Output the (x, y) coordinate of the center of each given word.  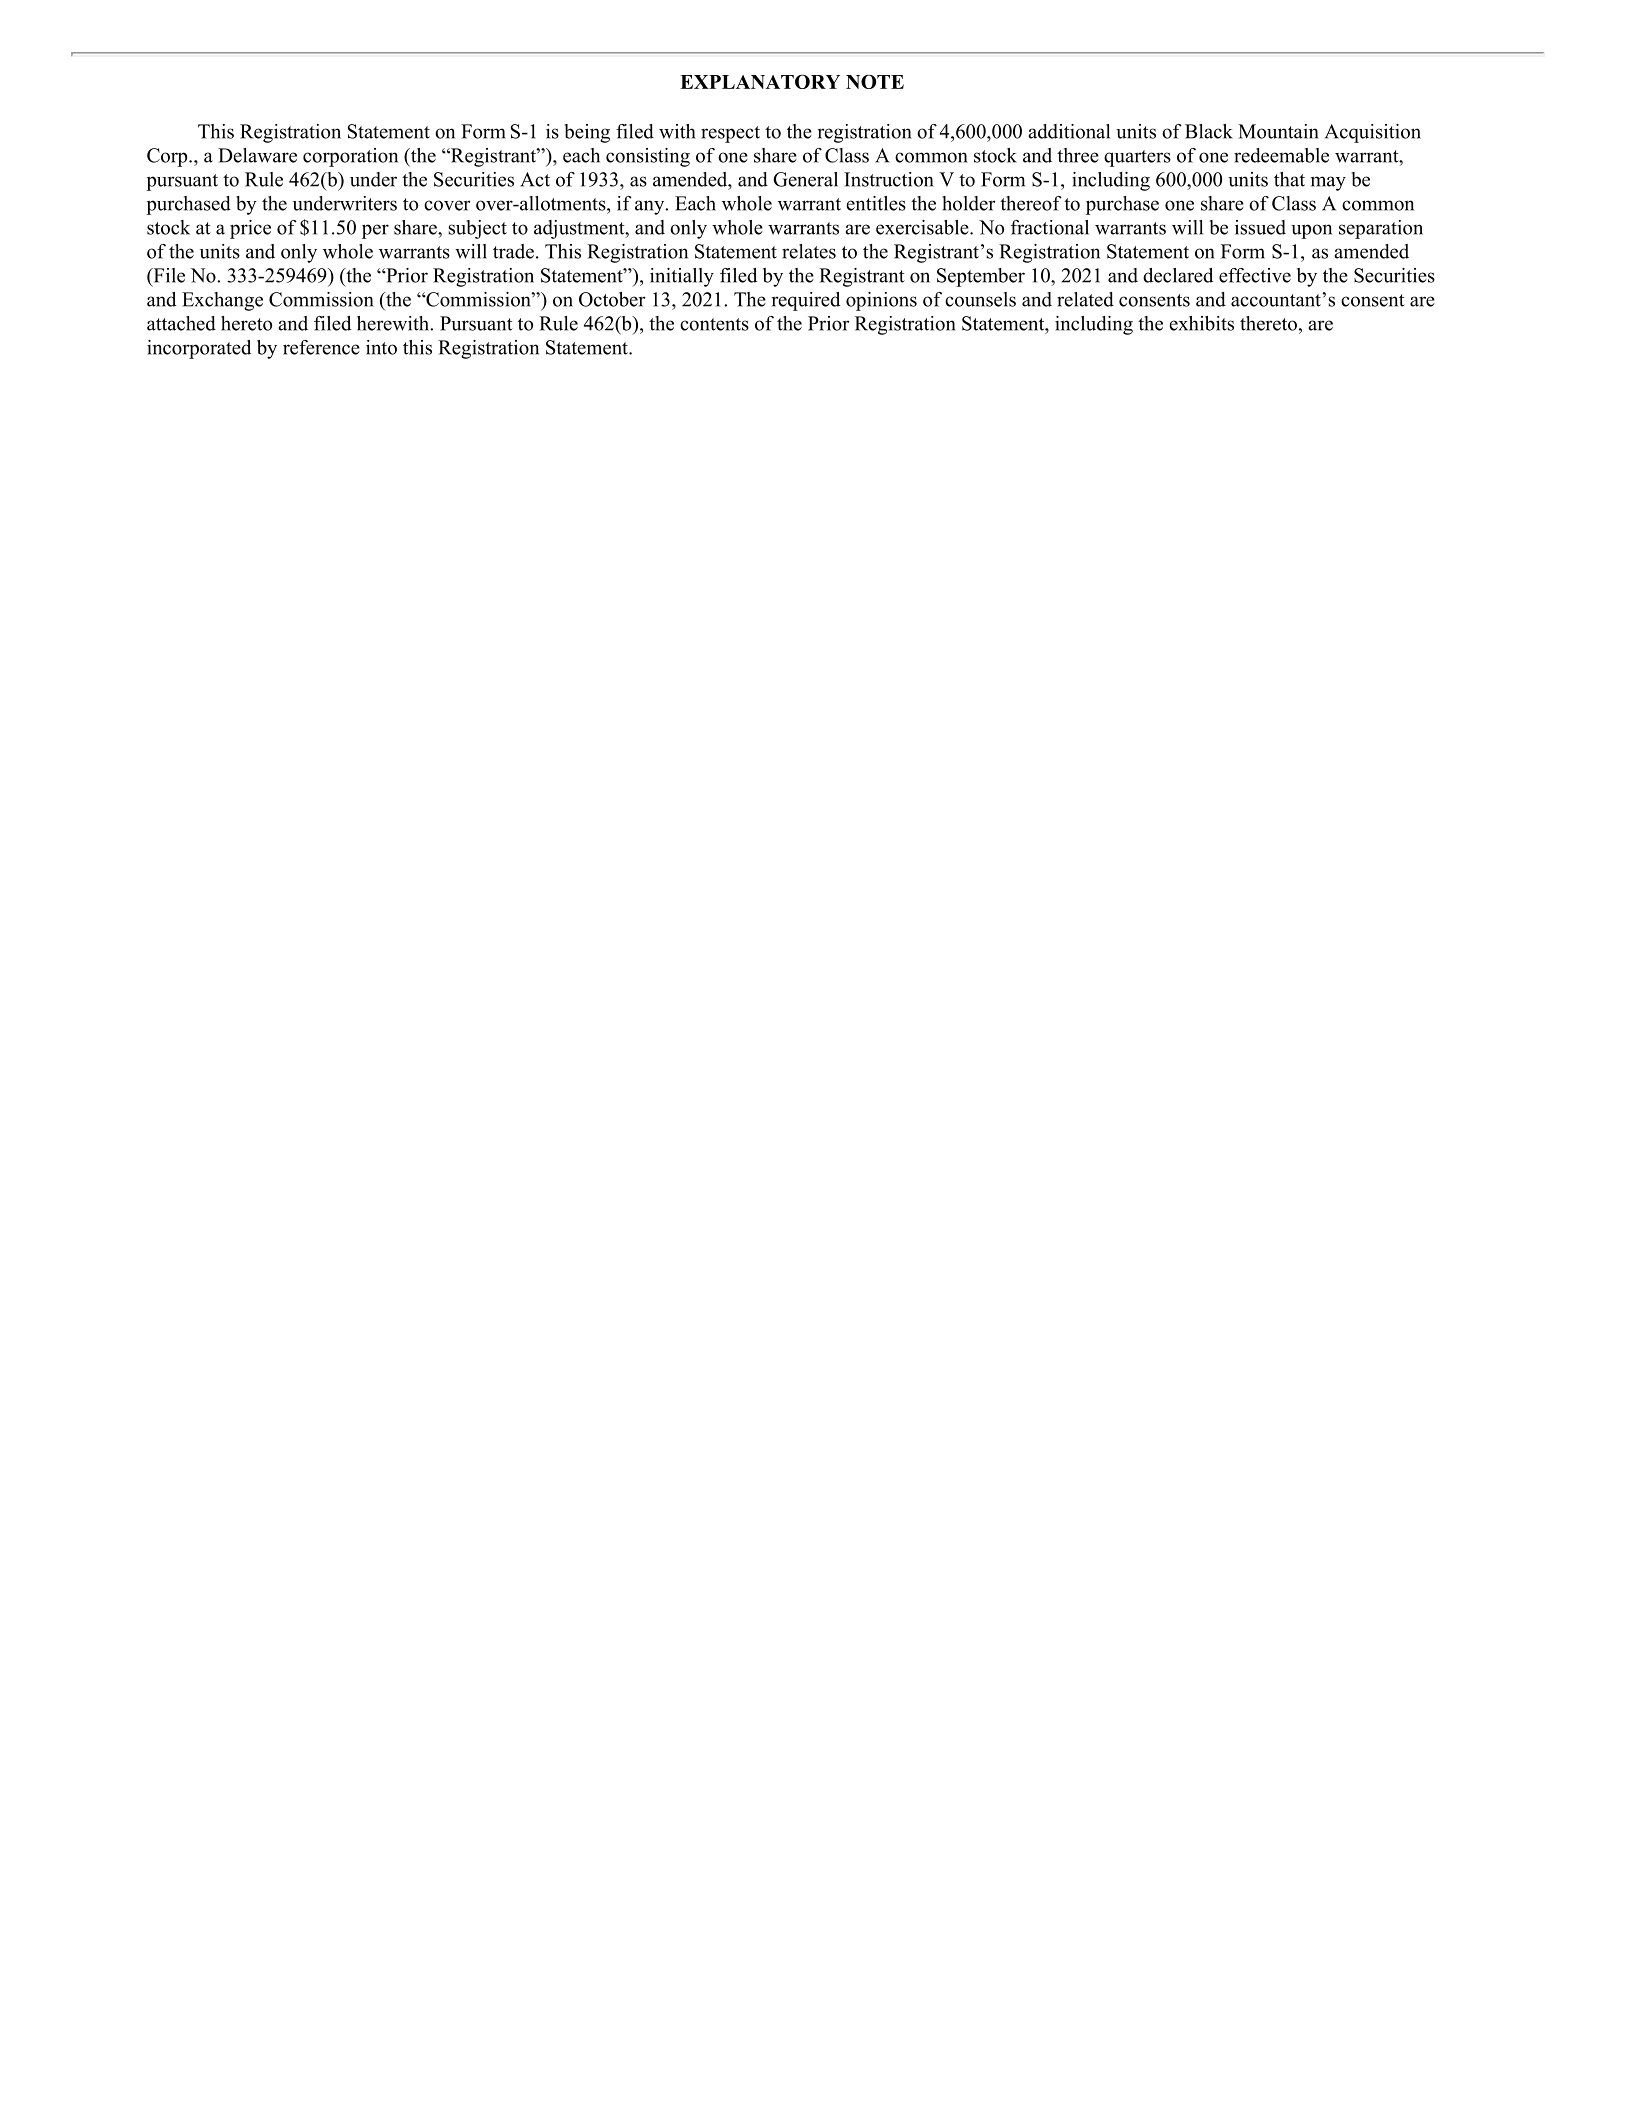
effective (1255, 275)
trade (513, 251)
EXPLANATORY (760, 81)
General (805, 179)
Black (1209, 131)
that (1289, 179)
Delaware (257, 155)
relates (809, 251)
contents (714, 324)
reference (321, 347)
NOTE (875, 81)
